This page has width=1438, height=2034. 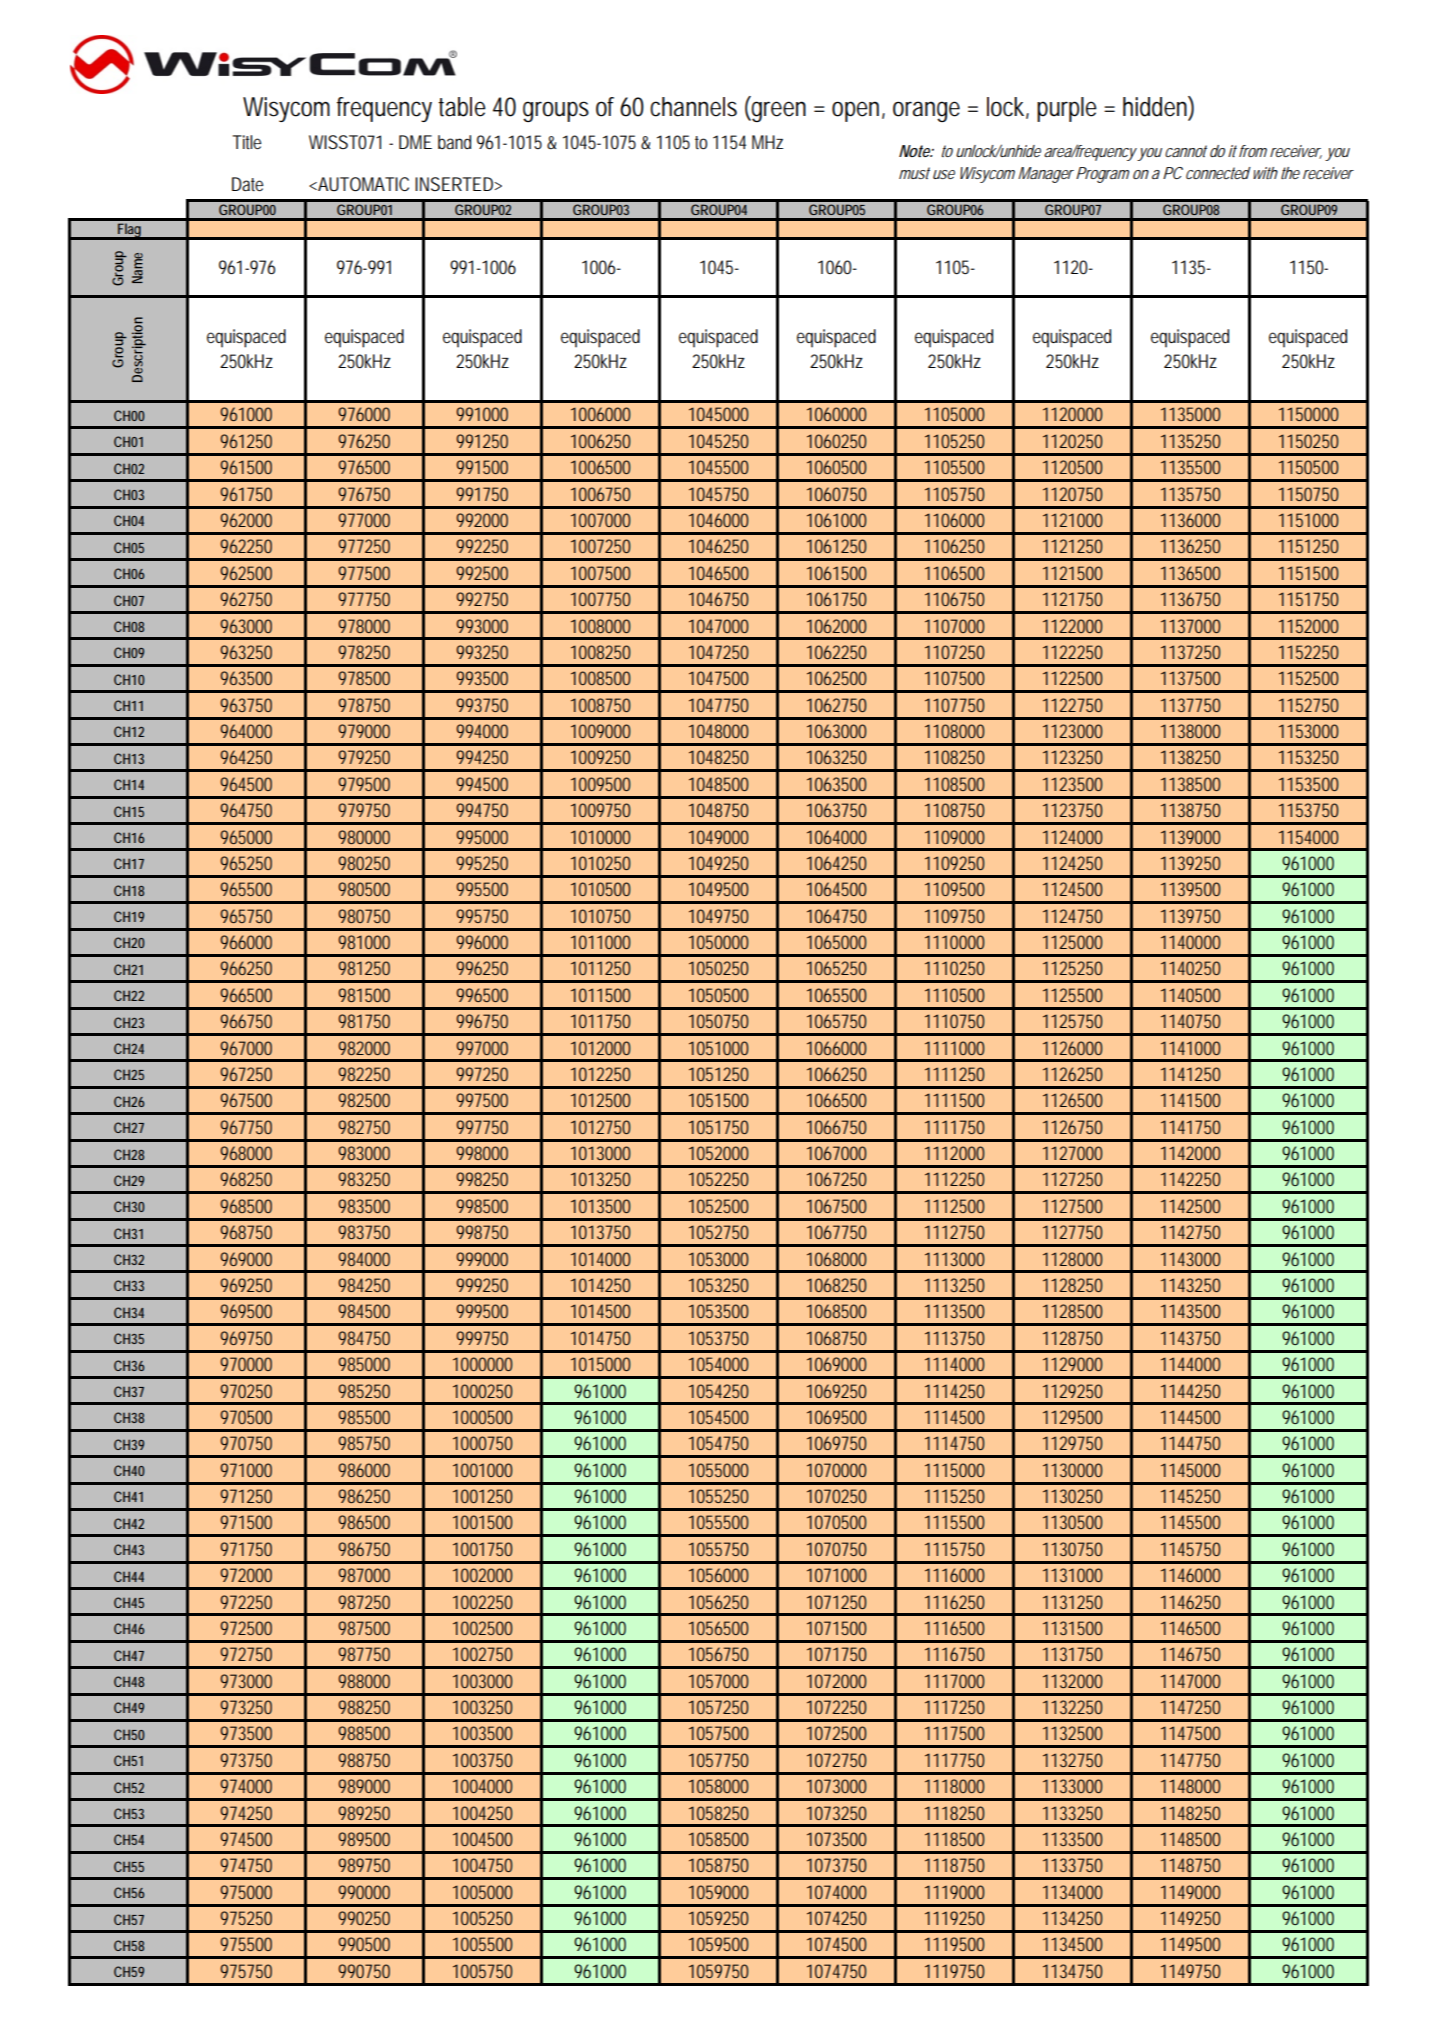 I want to click on table, so click(x=462, y=107).
